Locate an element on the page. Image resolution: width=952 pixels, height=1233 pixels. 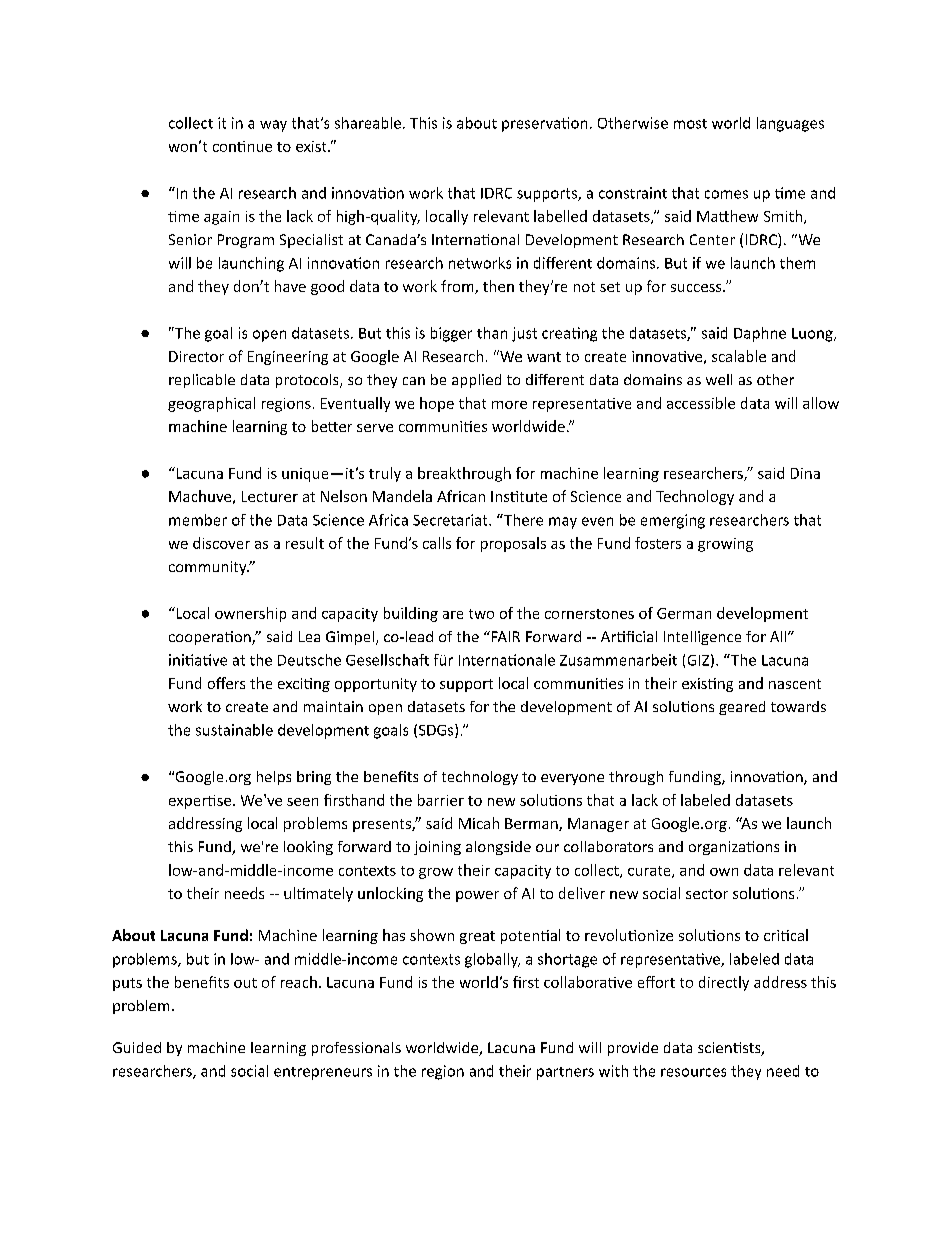
shareable is located at coordinates (368, 123).
